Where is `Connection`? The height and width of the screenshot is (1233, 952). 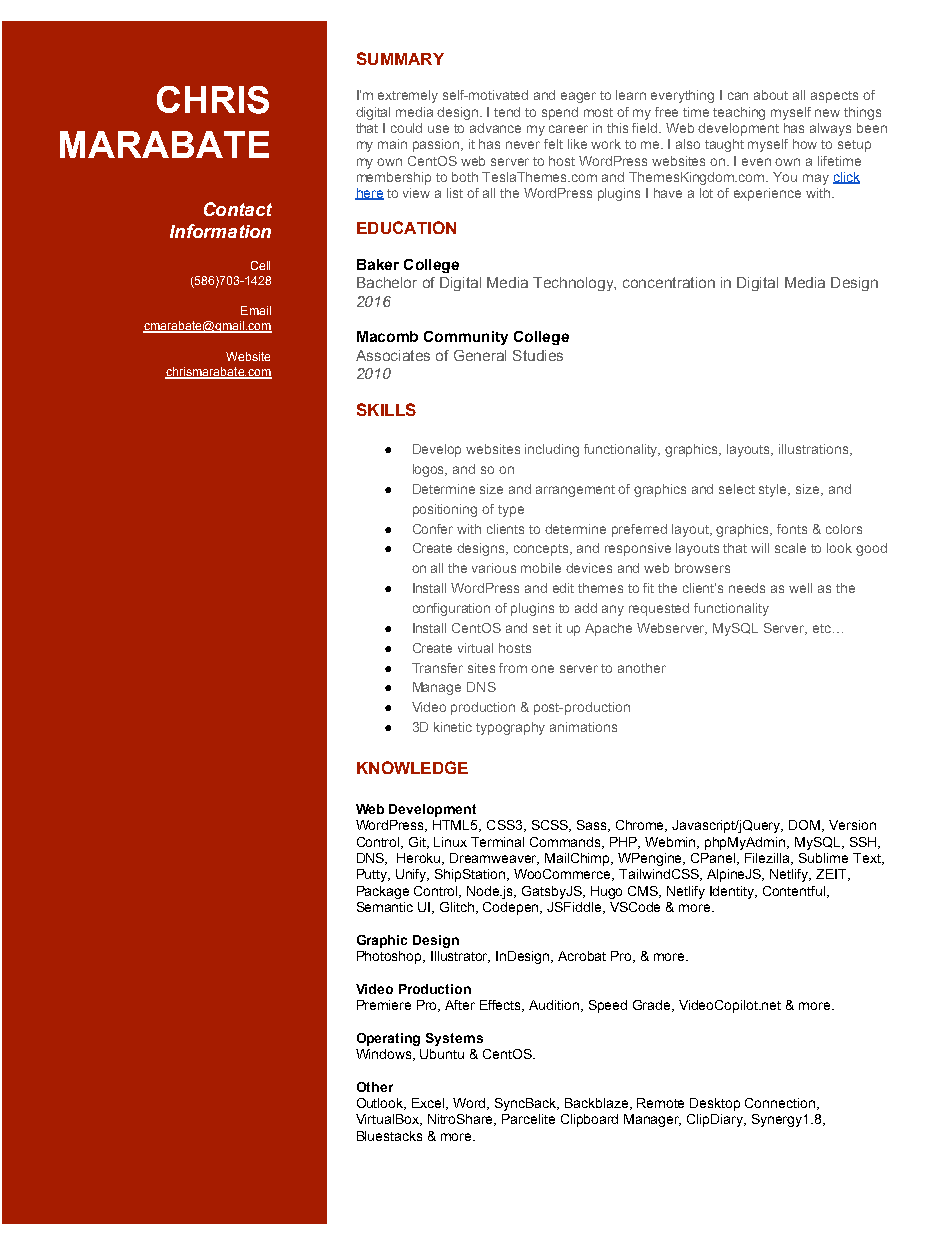 Connection is located at coordinates (781, 1104).
